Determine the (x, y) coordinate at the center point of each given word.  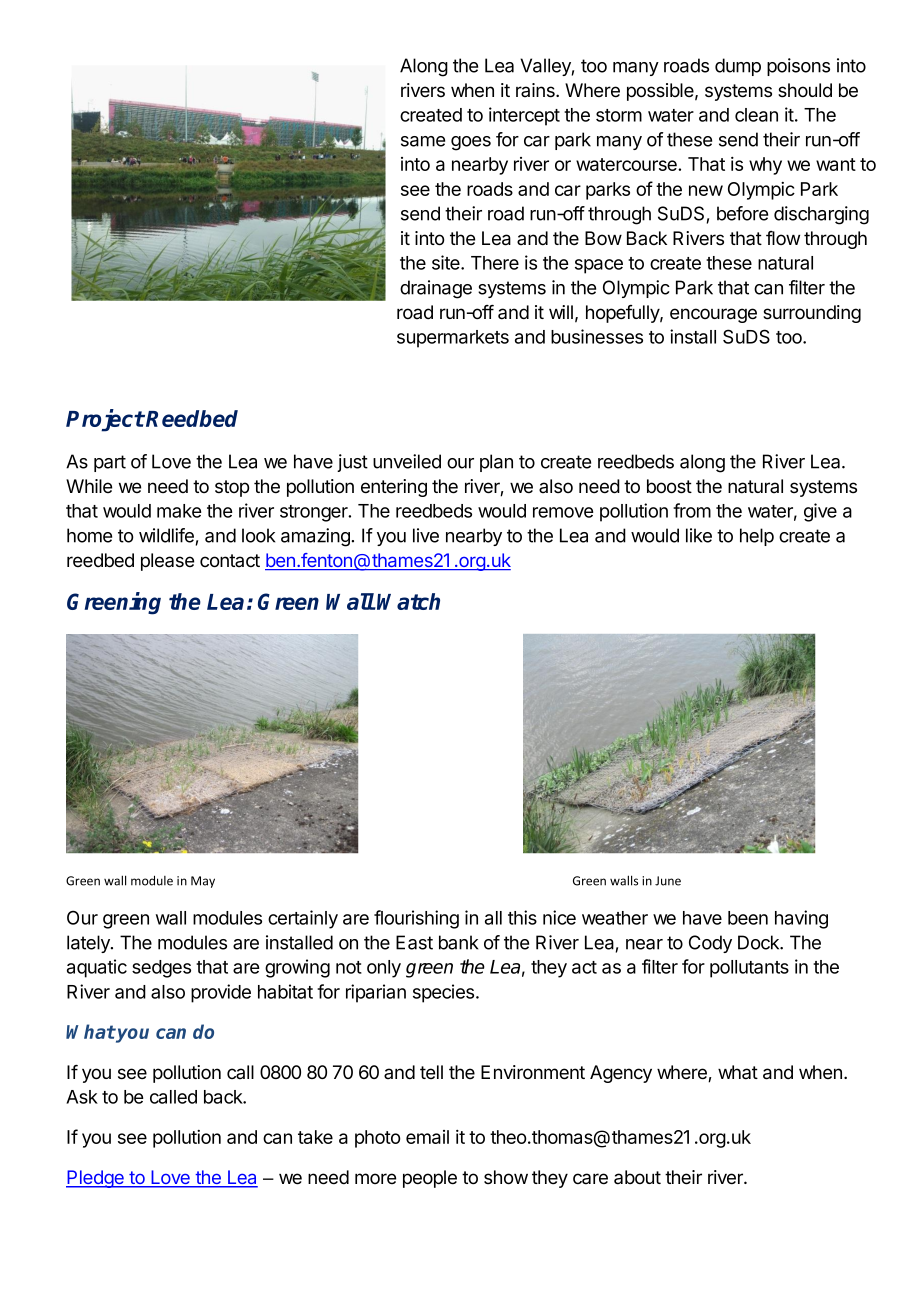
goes (471, 143)
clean (756, 115)
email (427, 1137)
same (423, 141)
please (167, 562)
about (637, 1177)
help (757, 537)
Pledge (96, 1179)
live (426, 535)
